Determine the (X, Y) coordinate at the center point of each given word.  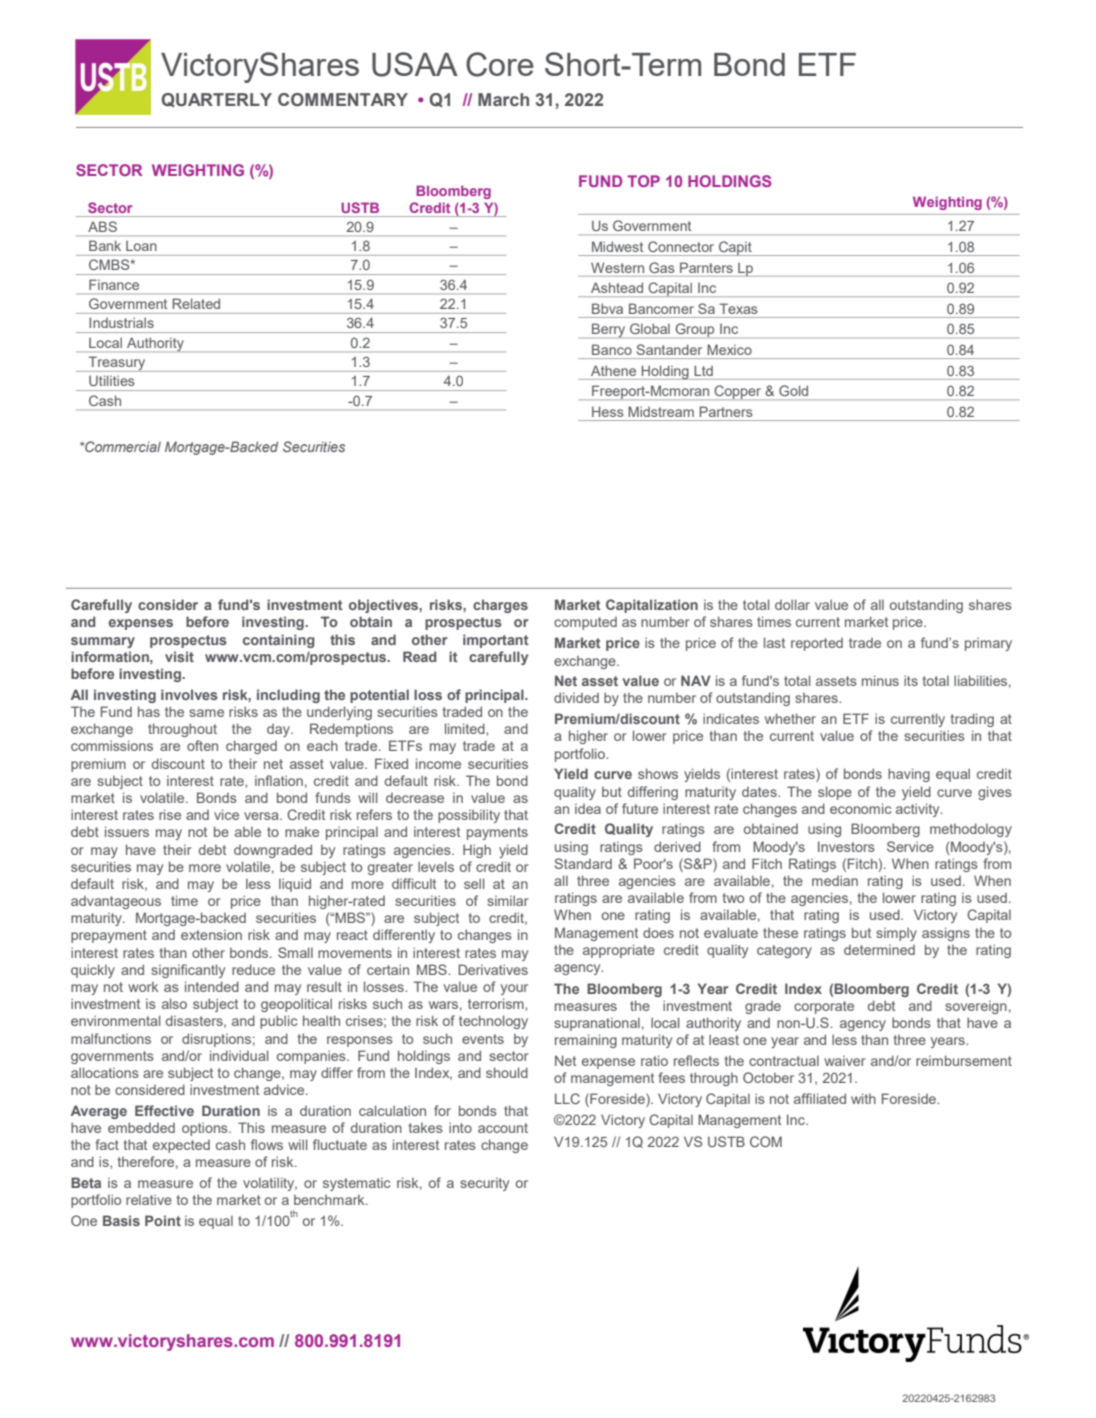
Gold (793, 390)
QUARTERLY (216, 100)
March (503, 100)
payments (497, 833)
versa (262, 816)
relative (149, 1199)
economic (861, 808)
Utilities (112, 380)
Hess (608, 411)
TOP (643, 181)
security (484, 1184)
